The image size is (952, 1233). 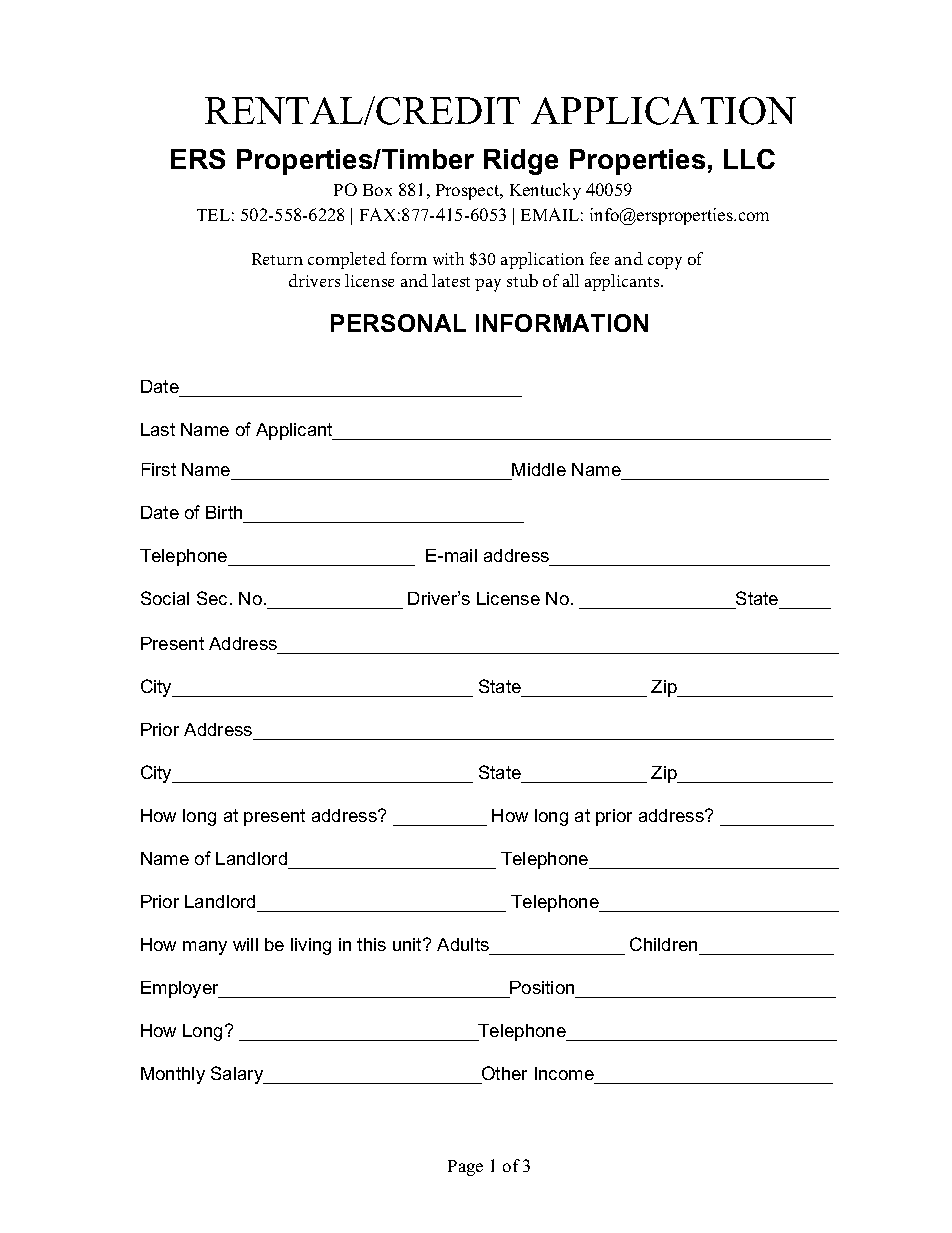 What do you see at coordinates (408, 944) in the document?
I see `unit` at bounding box center [408, 944].
